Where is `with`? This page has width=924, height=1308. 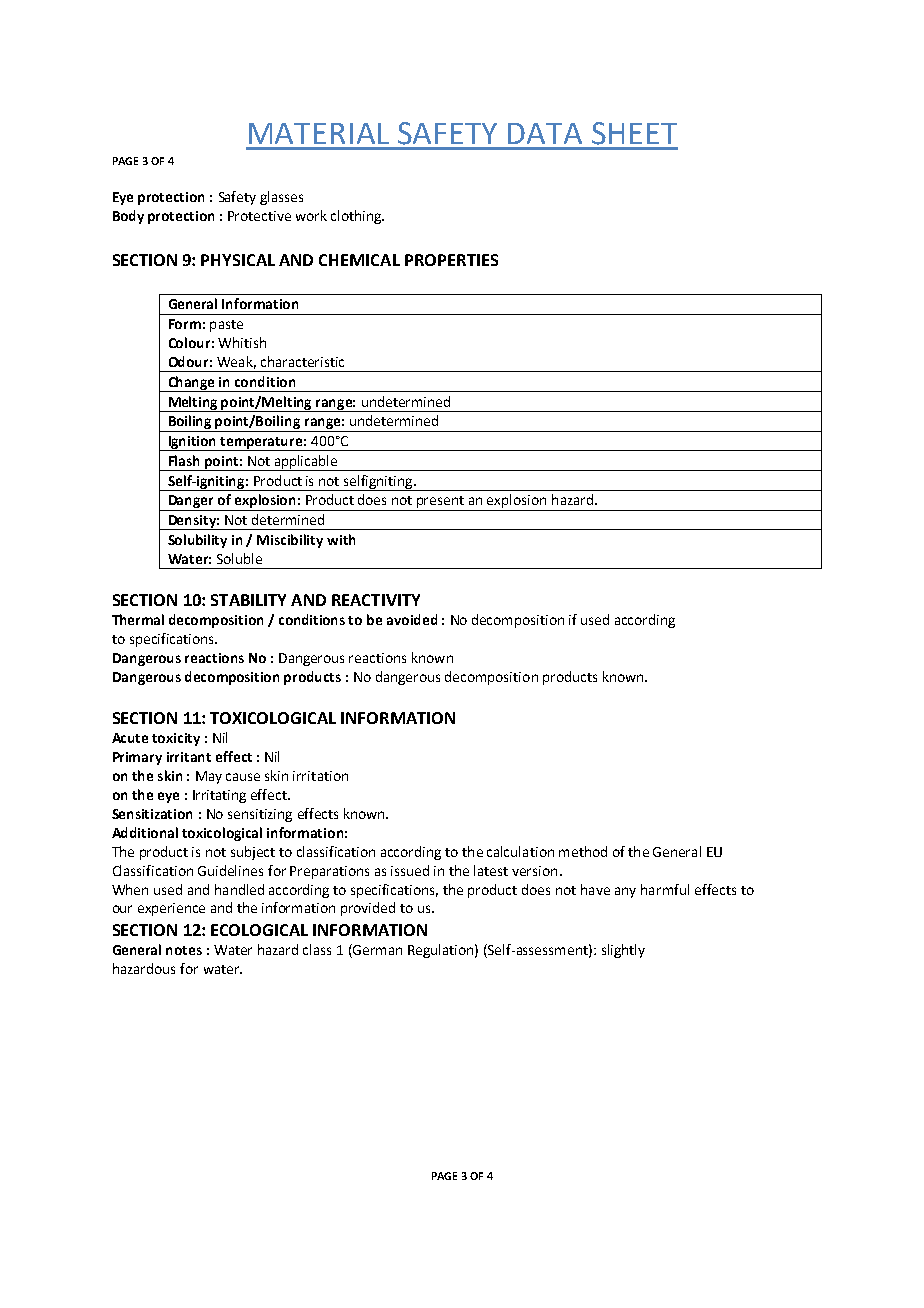 with is located at coordinates (341, 539).
